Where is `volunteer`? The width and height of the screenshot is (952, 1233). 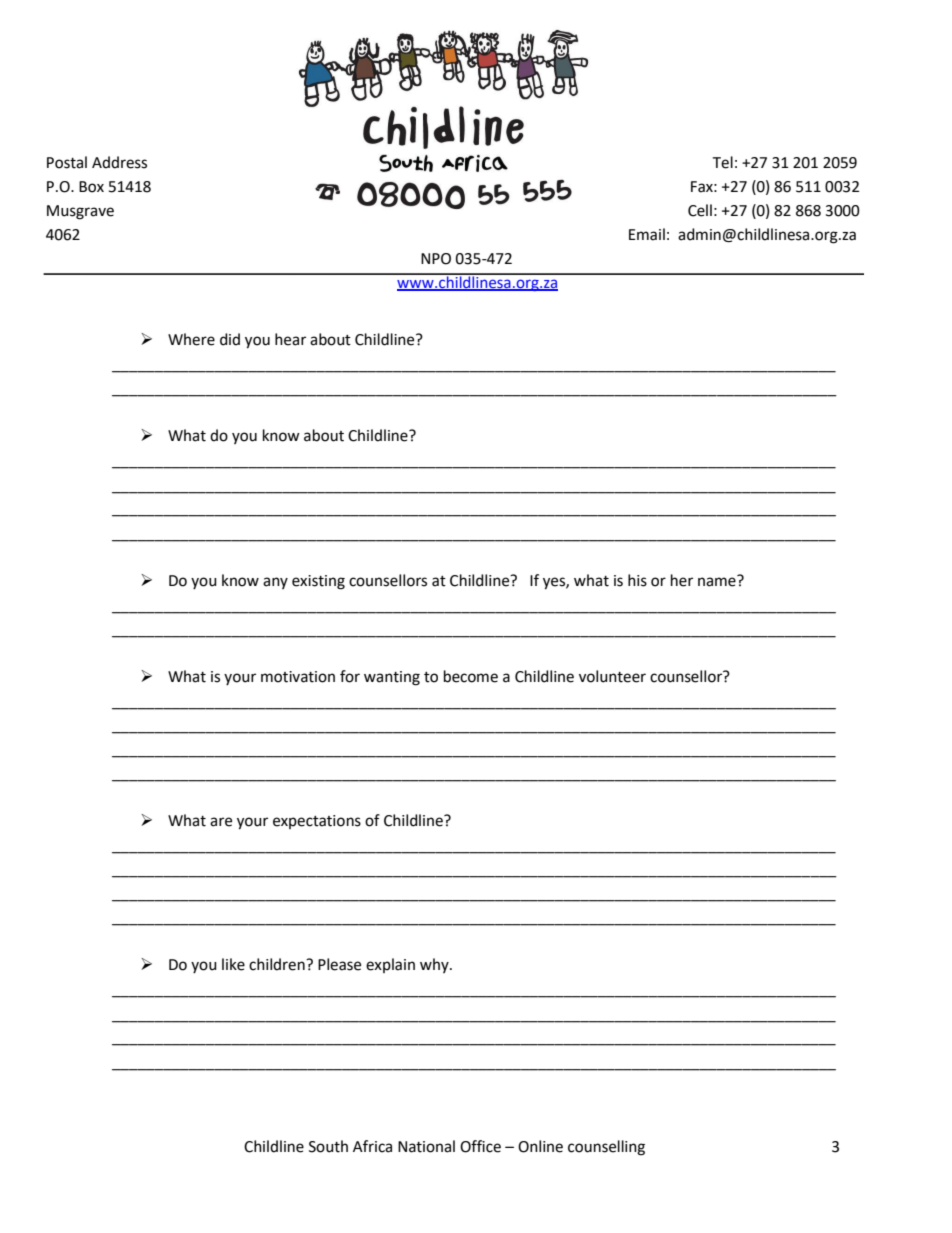 volunteer is located at coordinates (612, 676).
